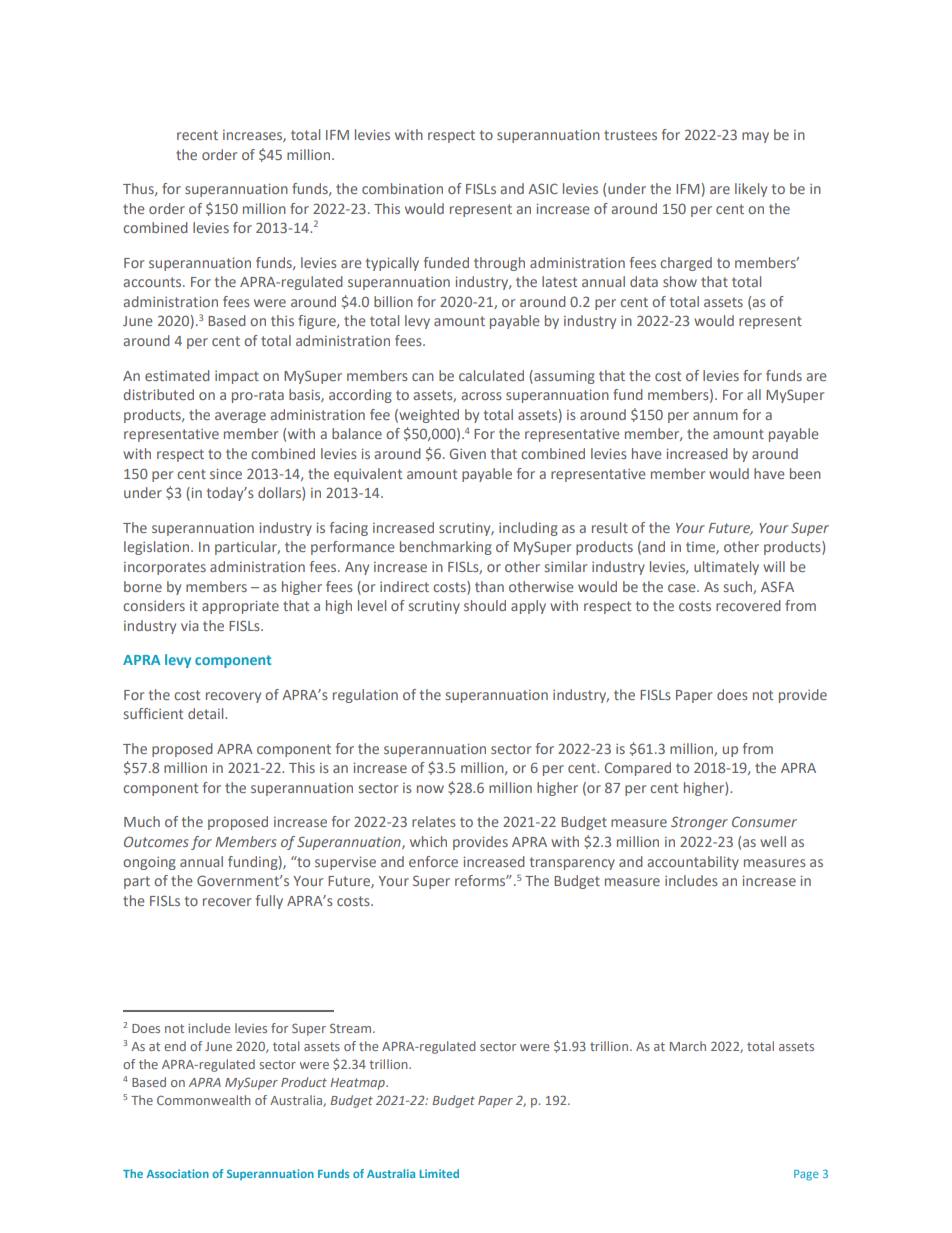 Image resolution: width=952 pixels, height=1233 pixels. What do you see at coordinates (178, 1173) in the screenshot?
I see `Association` at bounding box center [178, 1173].
